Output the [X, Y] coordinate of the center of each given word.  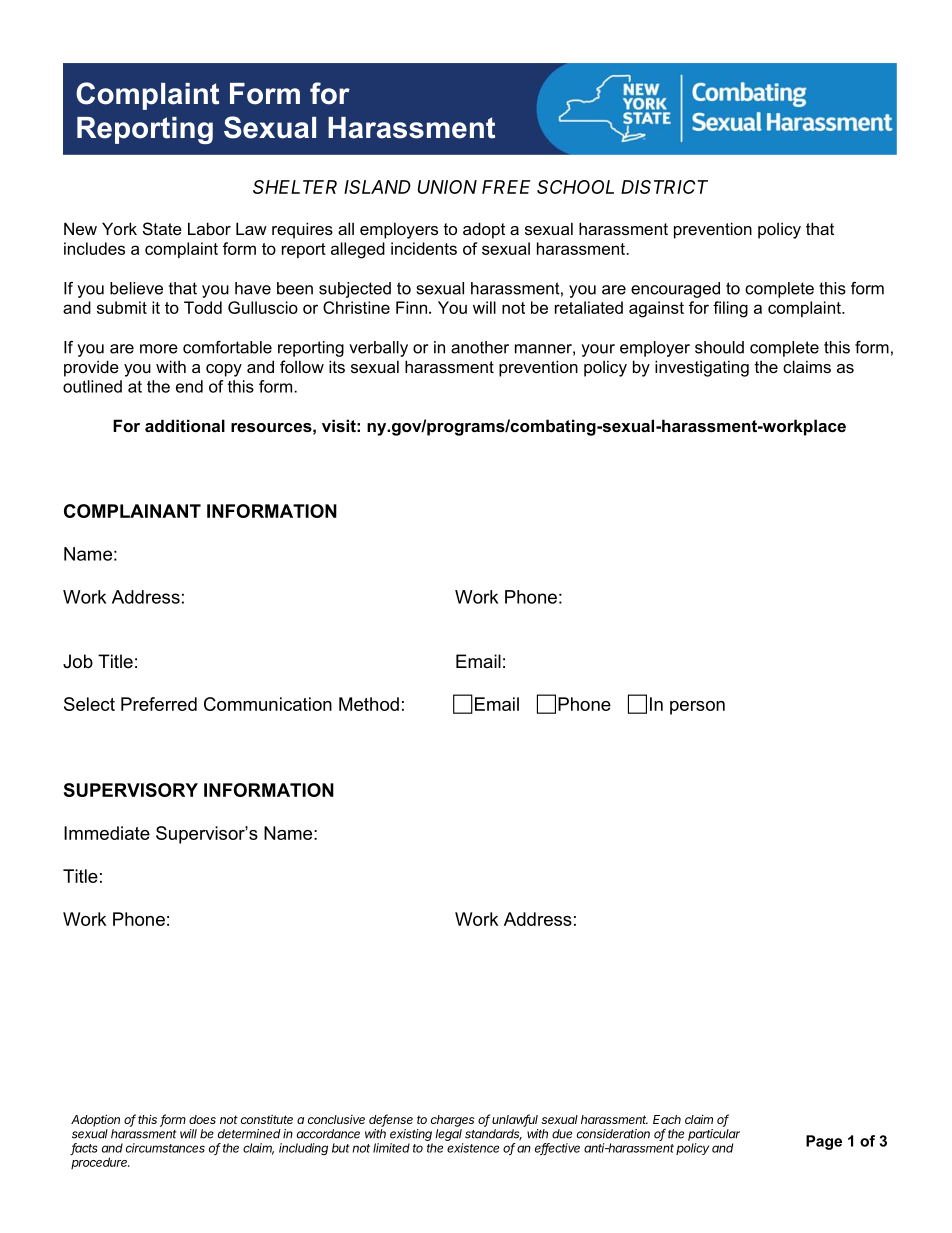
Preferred [159, 704]
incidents [424, 248]
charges [452, 1121]
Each [667, 1119]
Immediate [107, 833]
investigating [702, 368]
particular [714, 1135]
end [189, 386]
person [697, 708]
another [480, 347]
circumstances [165, 1148]
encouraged [675, 290]
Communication [268, 704]
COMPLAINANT [132, 511]
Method [369, 704]
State [162, 228]
